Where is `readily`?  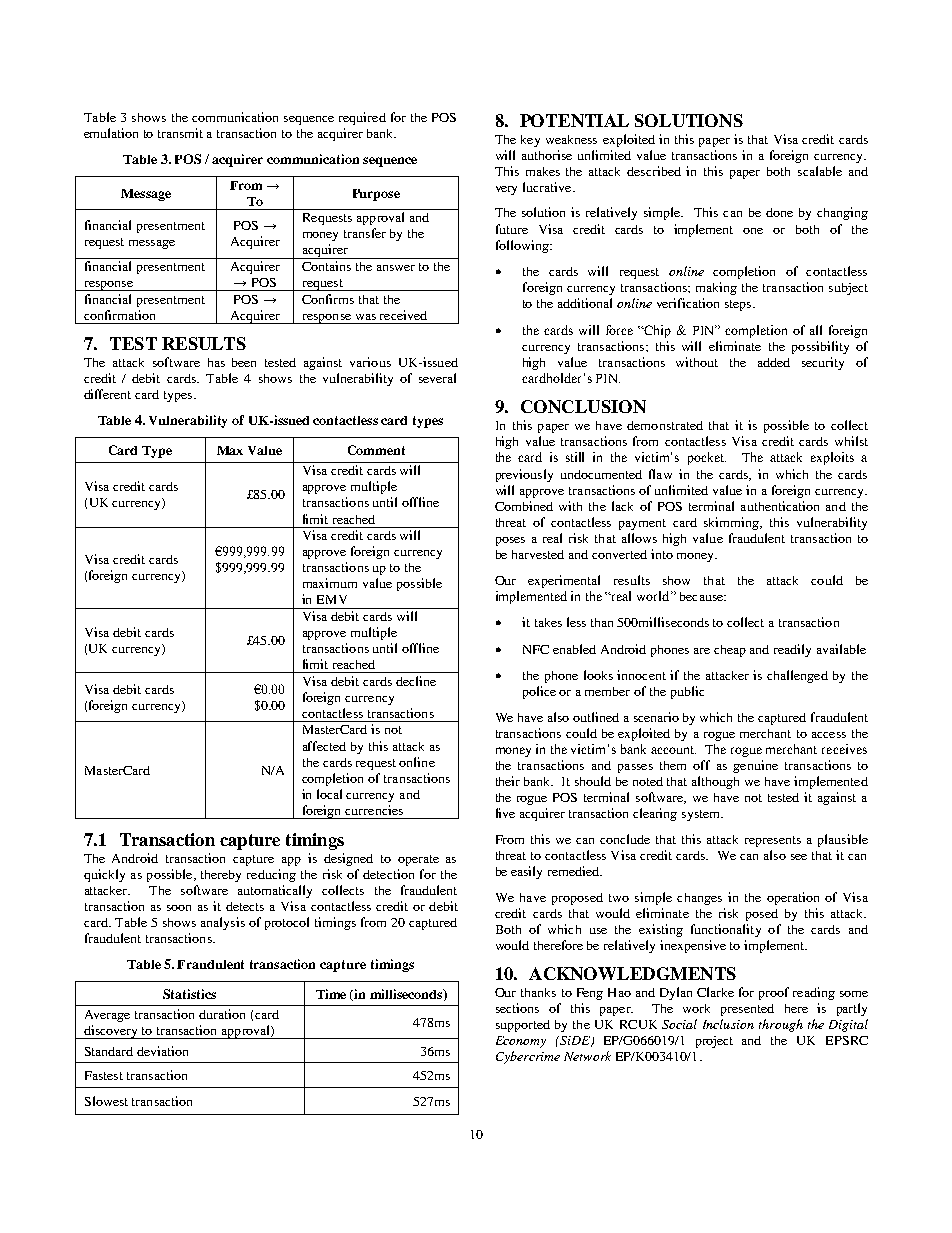
readily is located at coordinates (792, 650).
